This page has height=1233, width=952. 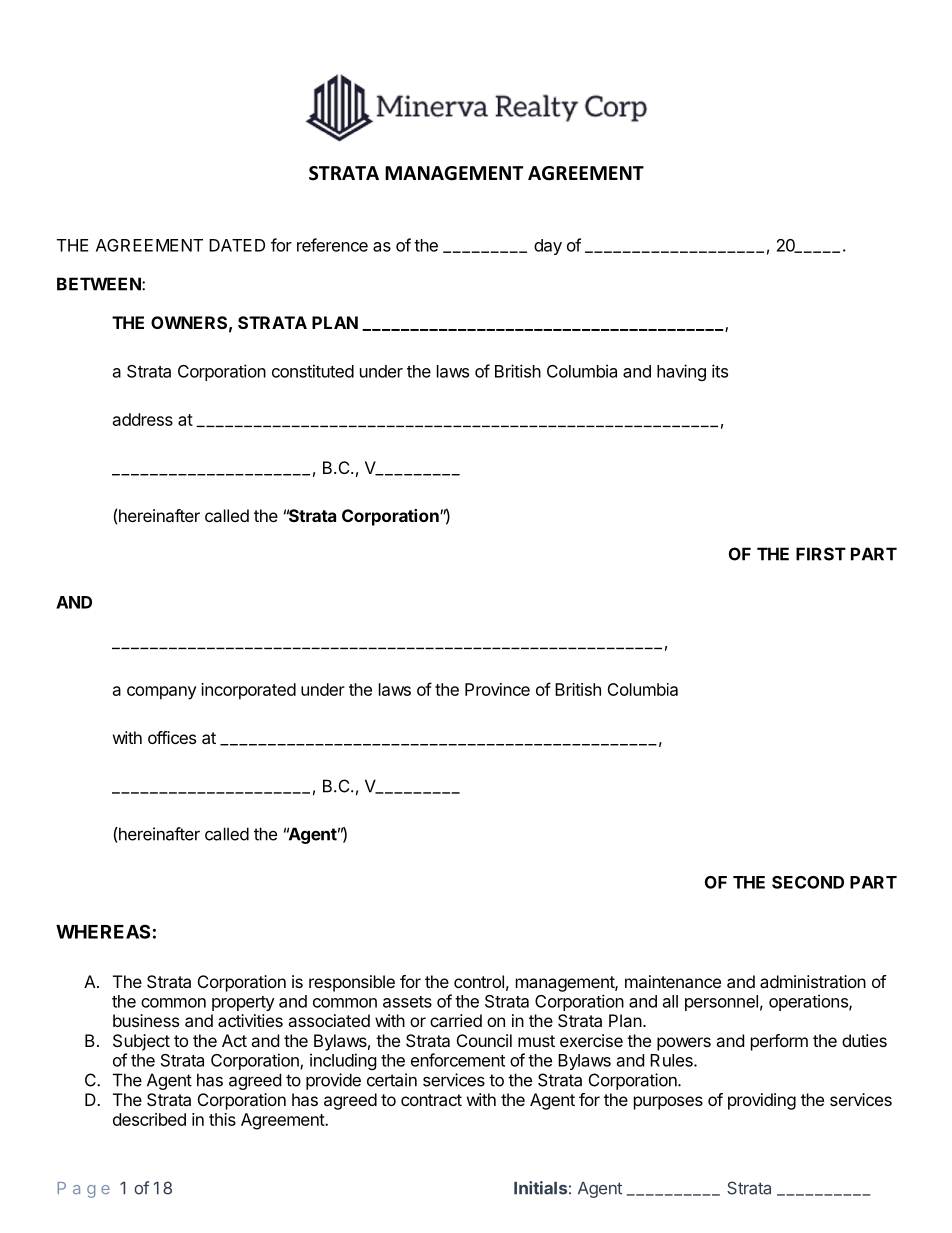 What do you see at coordinates (821, 554) in the page?
I see `FIRST` at bounding box center [821, 554].
